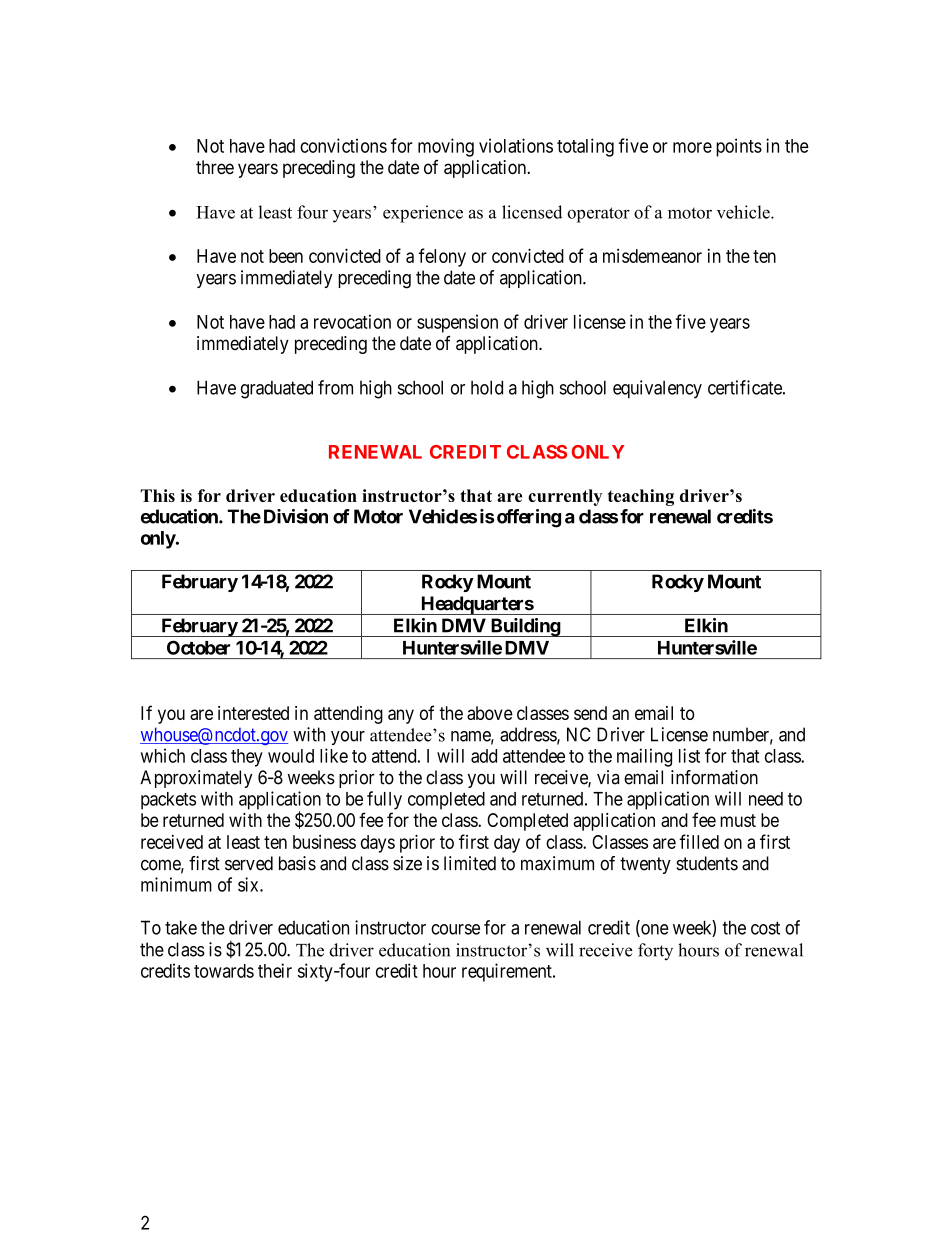  Describe the element at coordinates (490, 713) in the screenshot. I see `above` at that location.
